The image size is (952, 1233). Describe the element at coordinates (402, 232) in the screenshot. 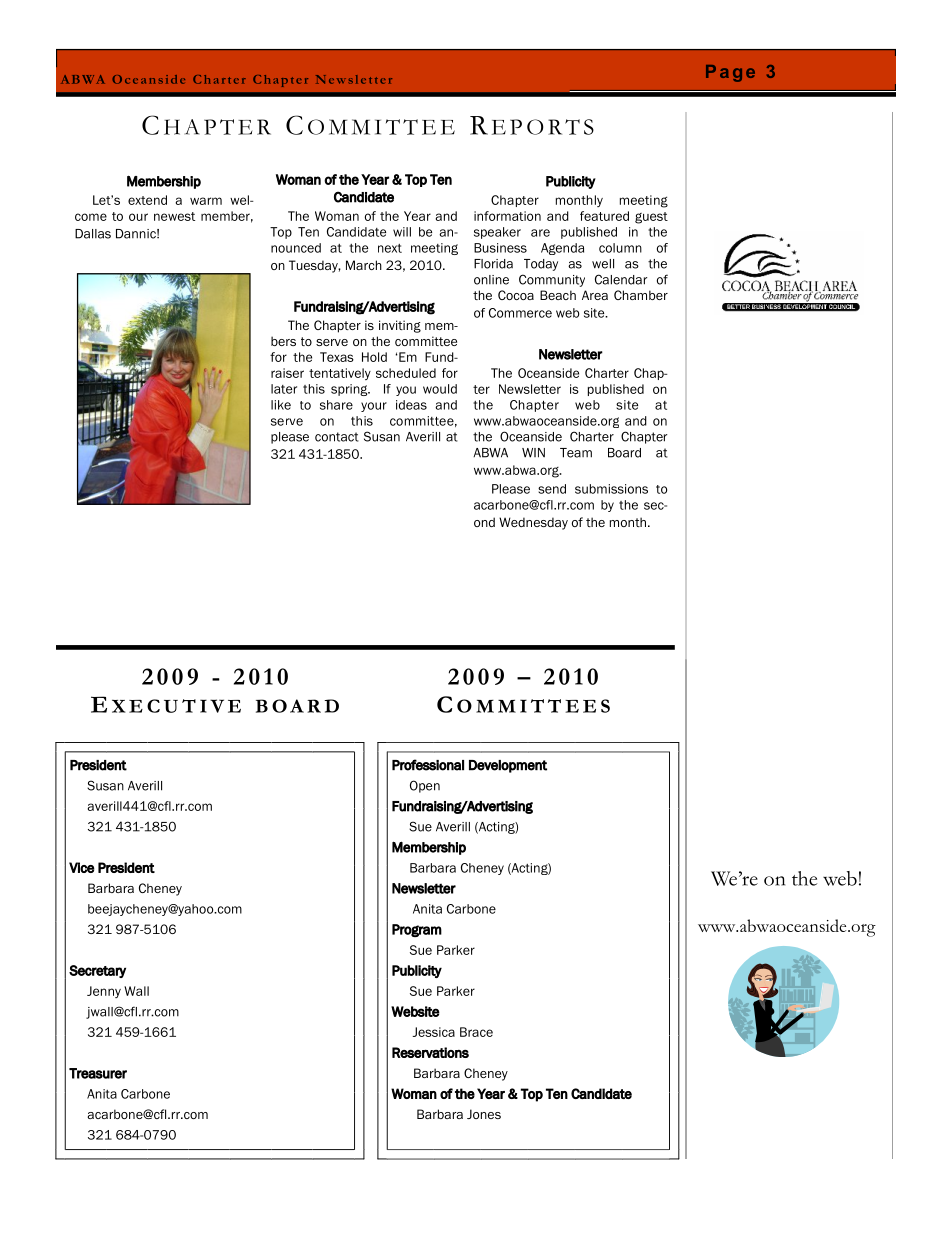

I see `will` at that location.
